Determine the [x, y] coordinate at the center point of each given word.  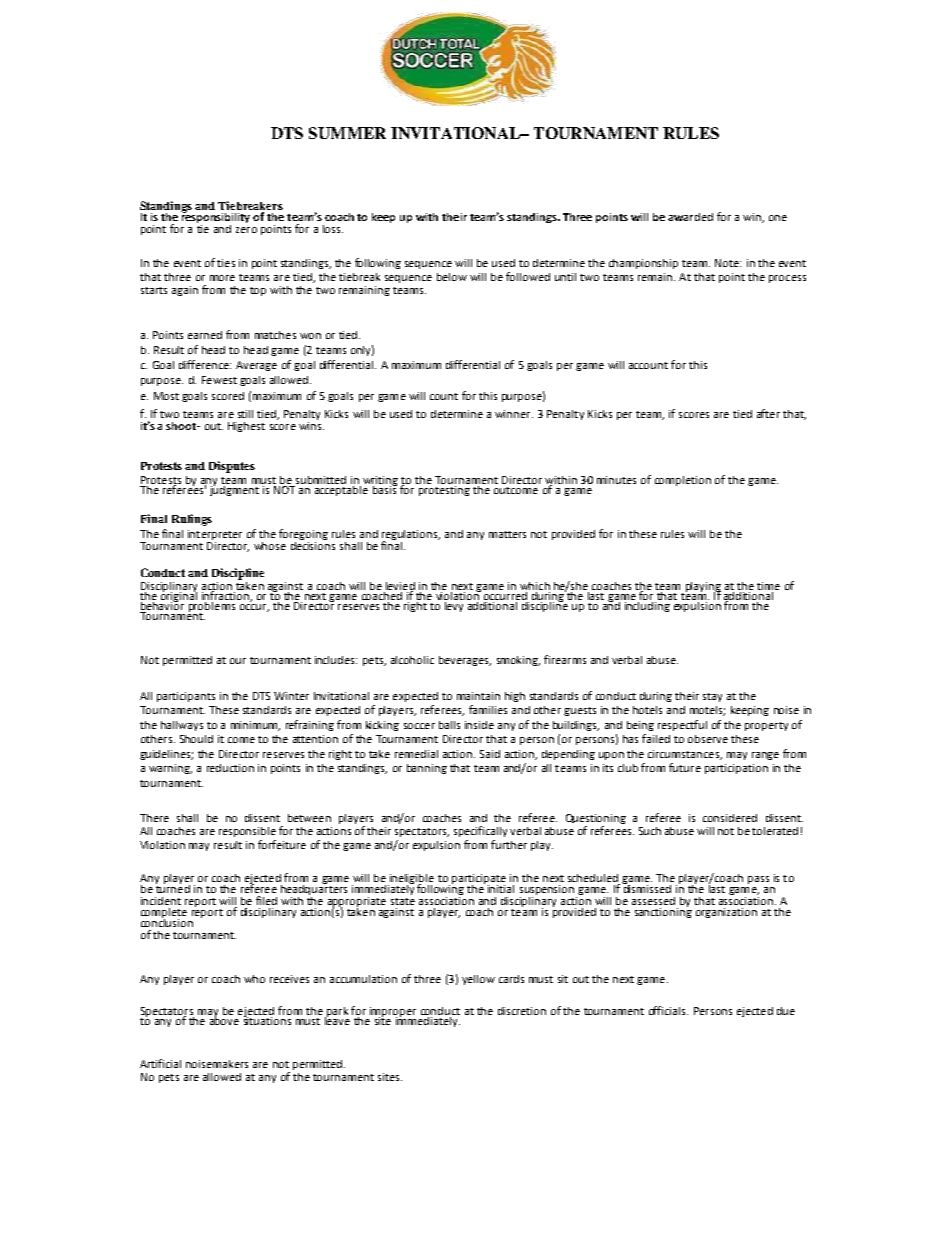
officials [668, 1010]
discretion [522, 1011]
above [224, 1019]
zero [246, 230]
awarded [690, 217]
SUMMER [347, 133]
